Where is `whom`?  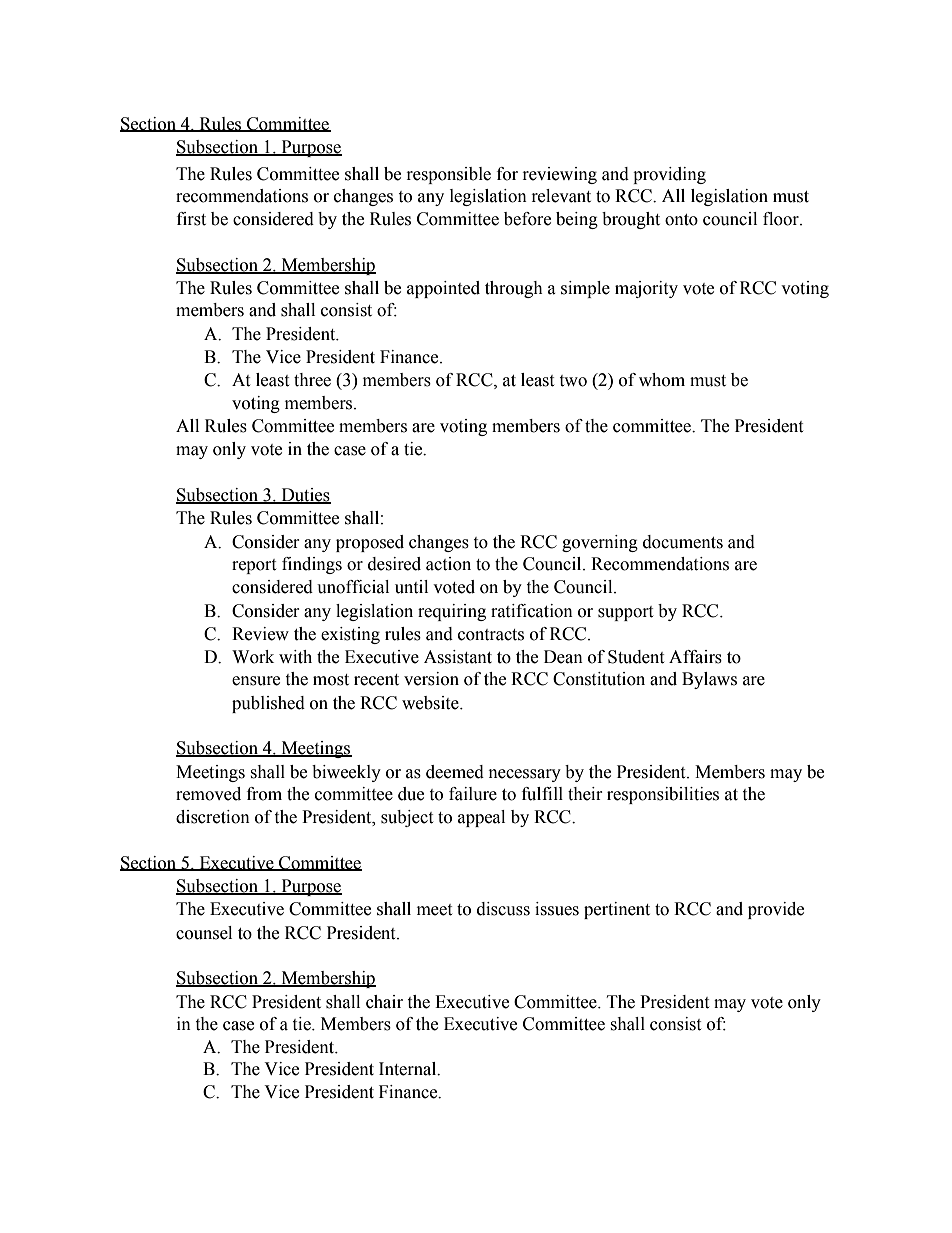 whom is located at coordinates (662, 380).
